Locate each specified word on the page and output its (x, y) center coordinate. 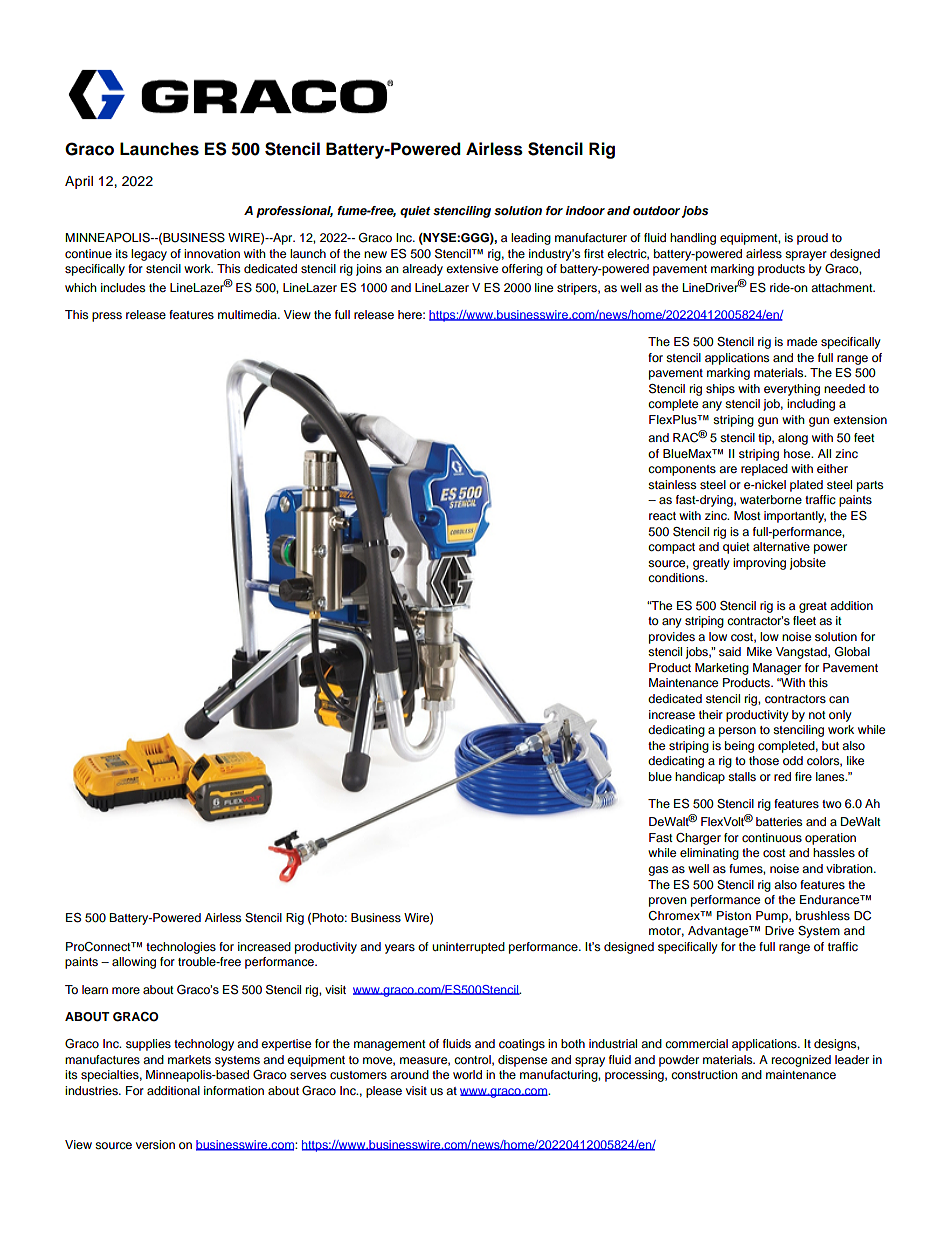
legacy (149, 255)
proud (812, 239)
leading (531, 239)
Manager (777, 669)
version (155, 1144)
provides (672, 638)
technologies (181, 948)
